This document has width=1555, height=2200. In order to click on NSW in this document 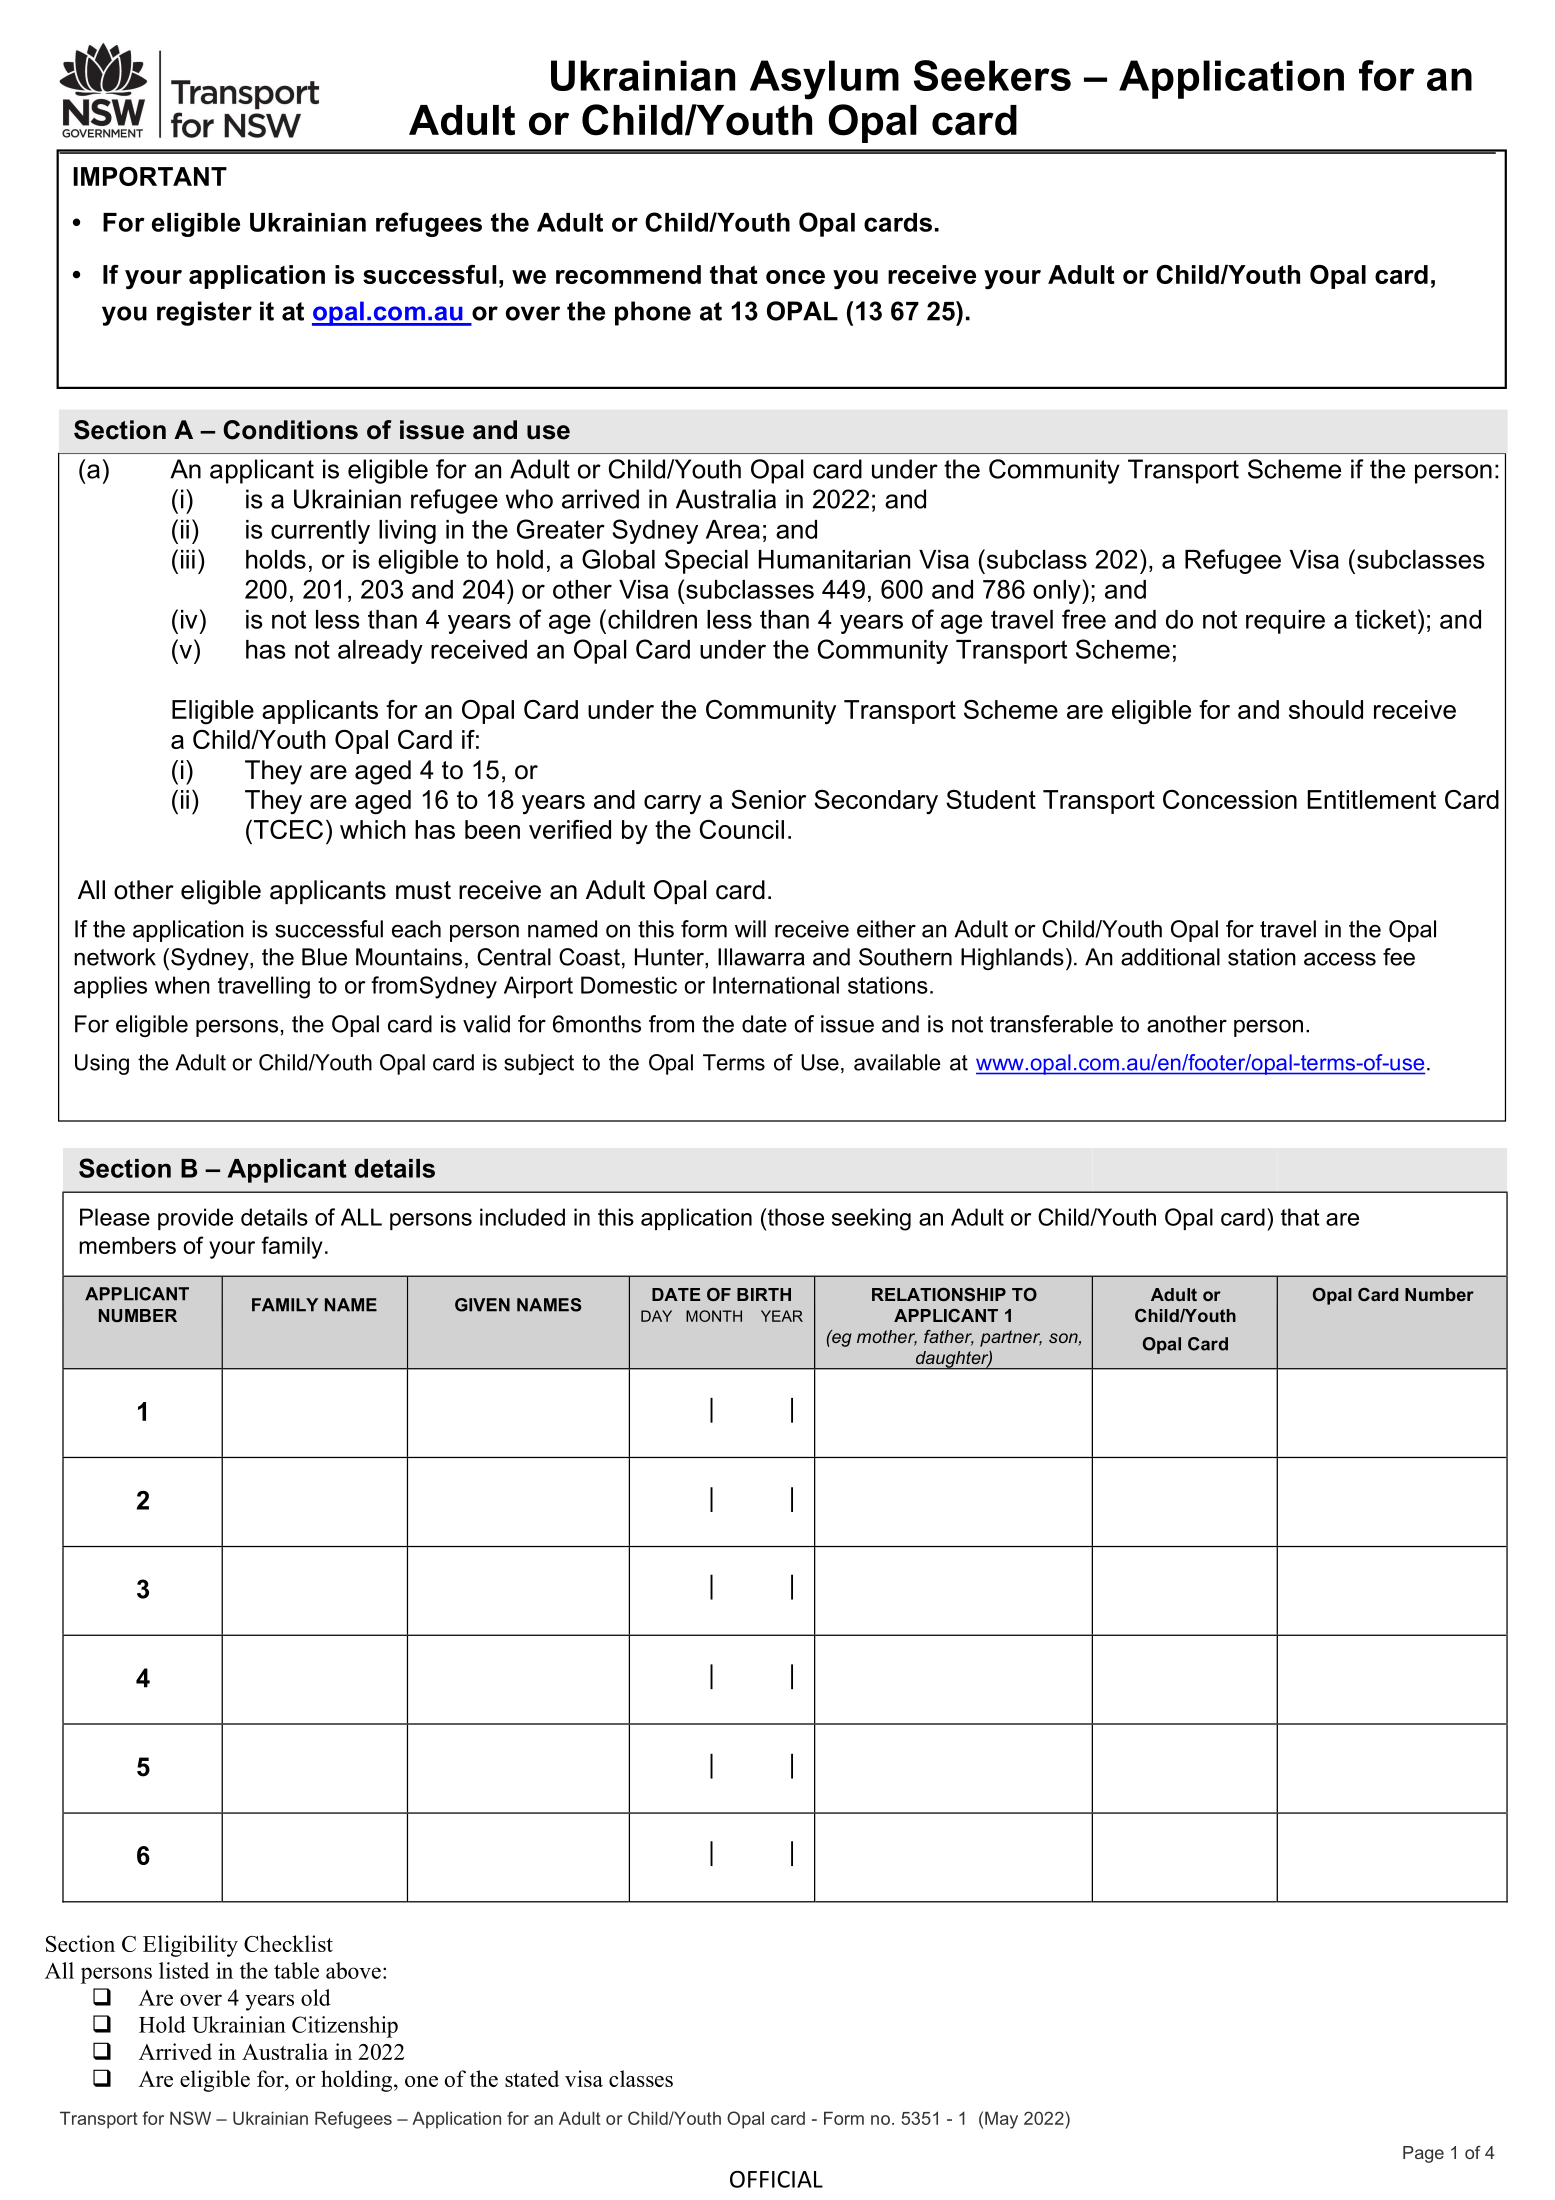, I will do `click(190, 2118)`.
